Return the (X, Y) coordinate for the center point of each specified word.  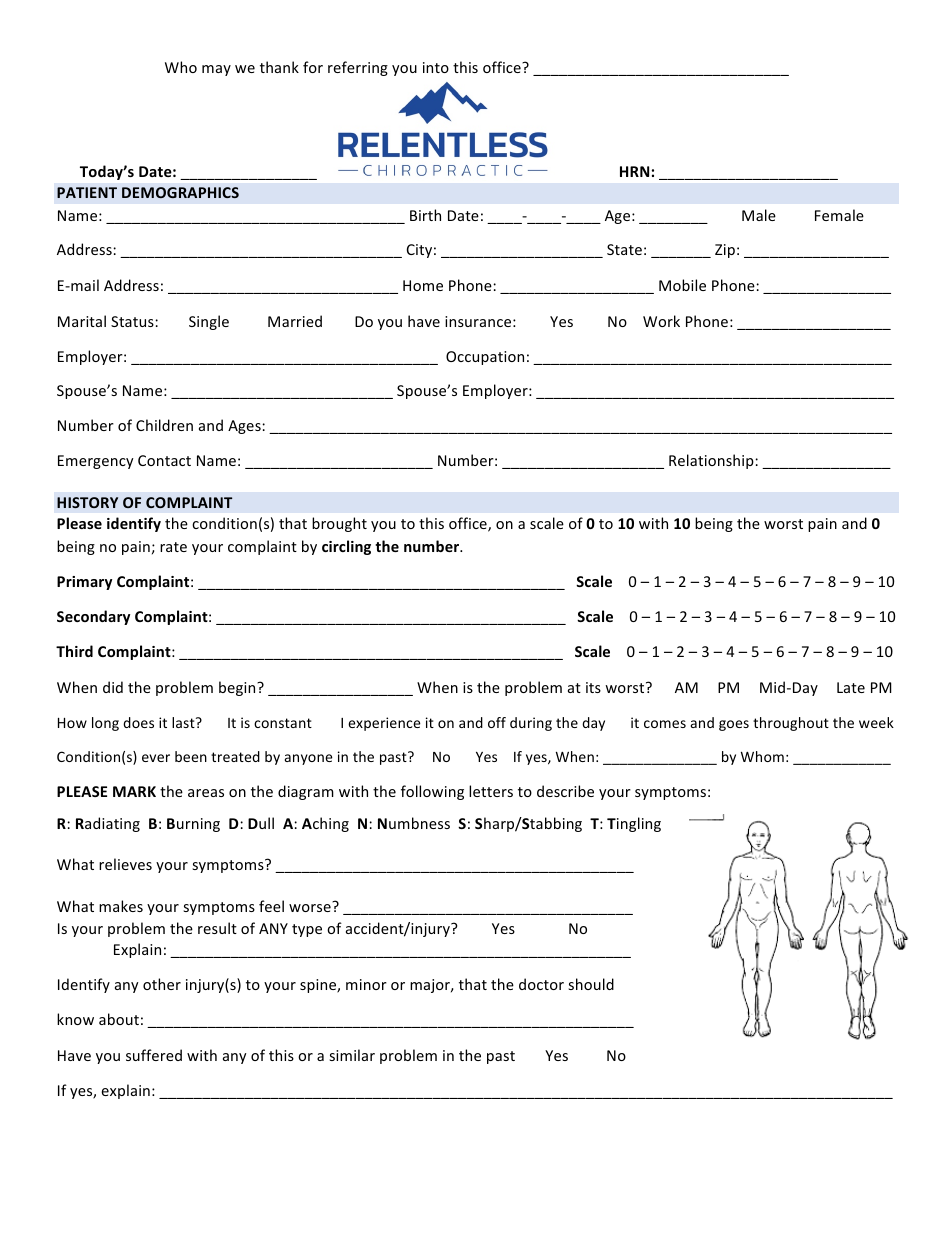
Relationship (712, 461)
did (113, 687)
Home (423, 285)
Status (133, 321)
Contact (164, 460)
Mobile (682, 285)
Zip (725, 251)
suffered (154, 1055)
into (436, 67)
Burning (193, 825)
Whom (762, 756)
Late (851, 687)
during (531, 724)
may (216, 70)
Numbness (414, 823)
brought (339, 524)
